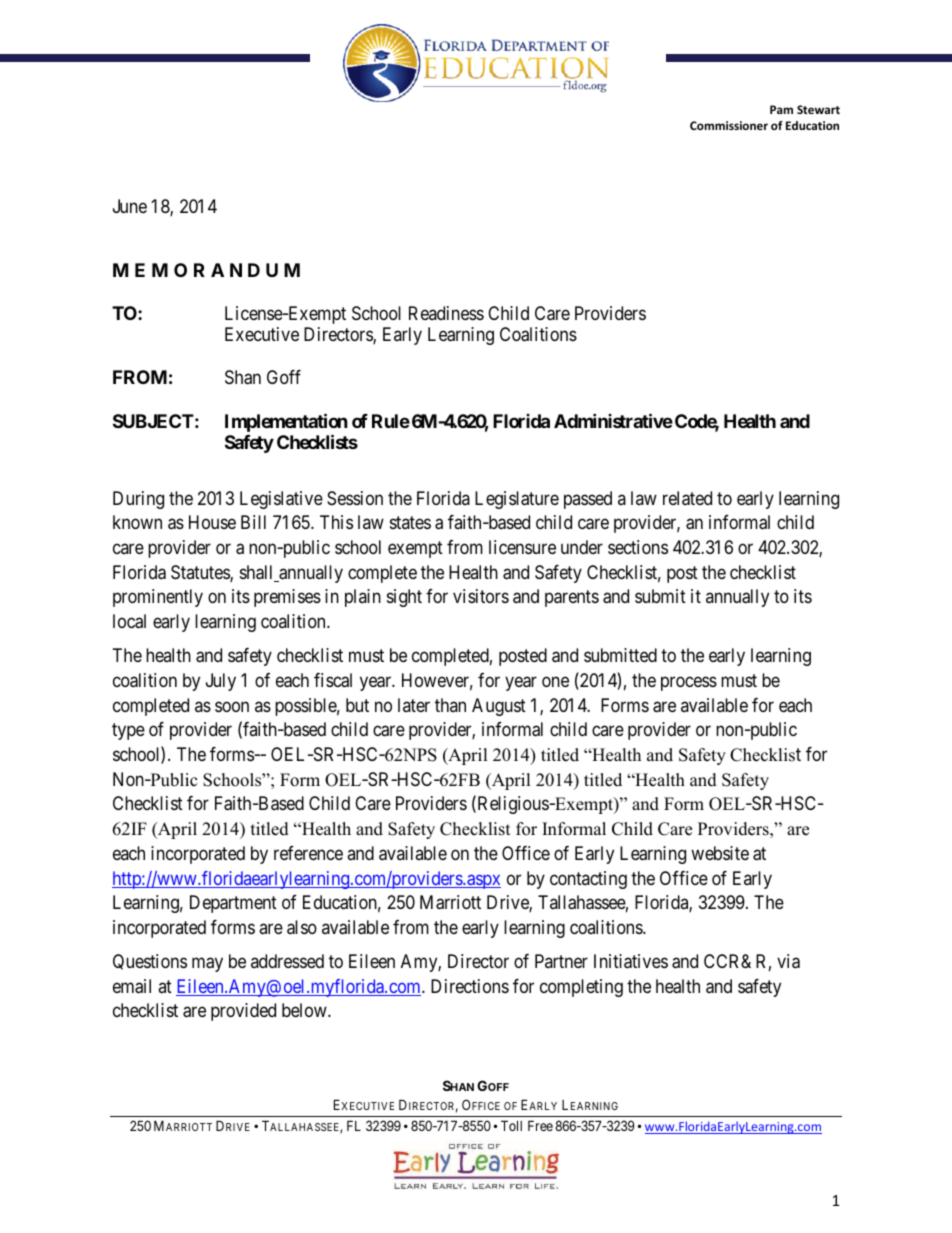  I want to click on Readiness, so click(446, 313).
